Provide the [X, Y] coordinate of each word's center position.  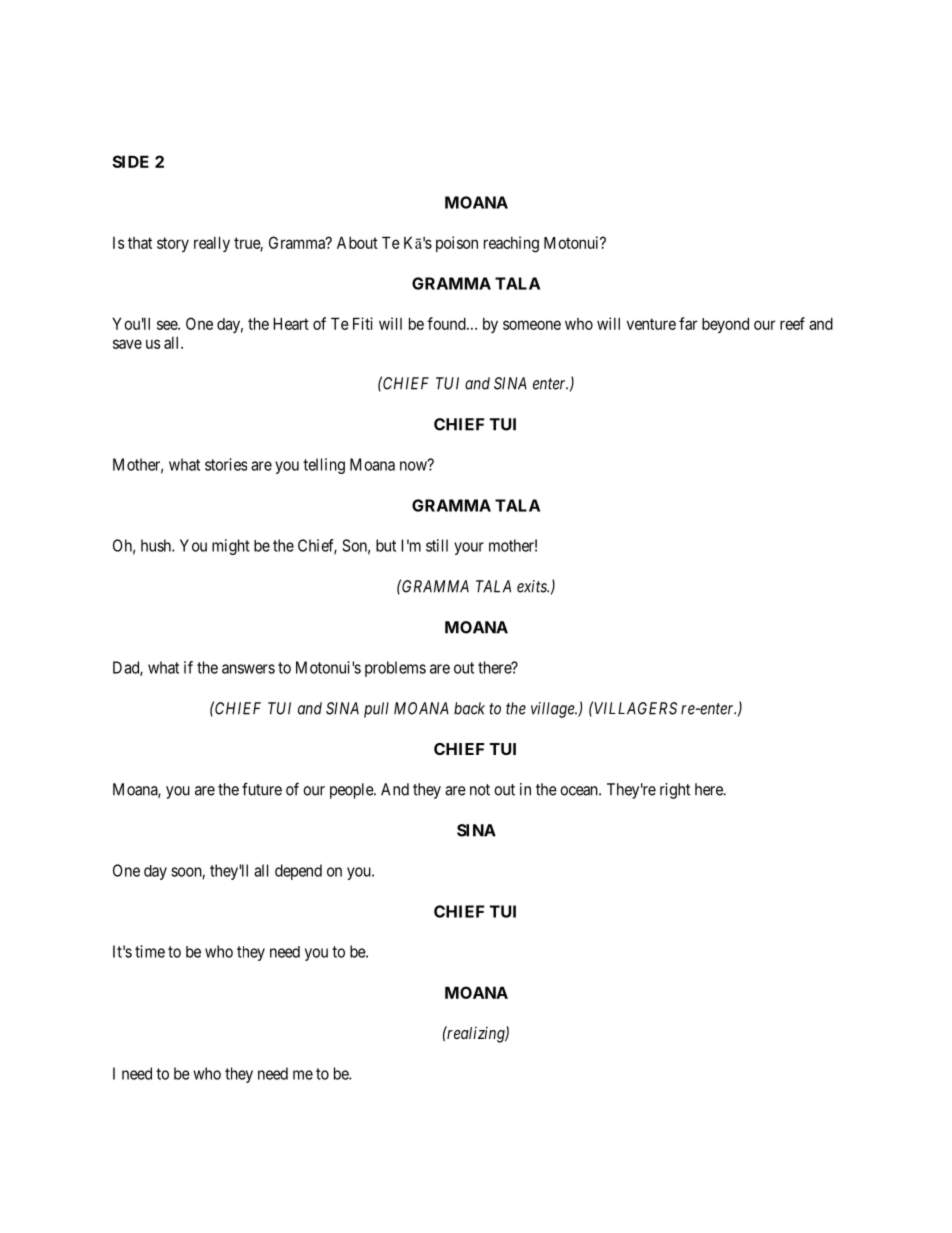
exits [533, 586]
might [231, 547]
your [469, 548]
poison [457, 244]
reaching [511, 244]
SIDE [130, 161]
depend [298, 872]
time [150, 951]
